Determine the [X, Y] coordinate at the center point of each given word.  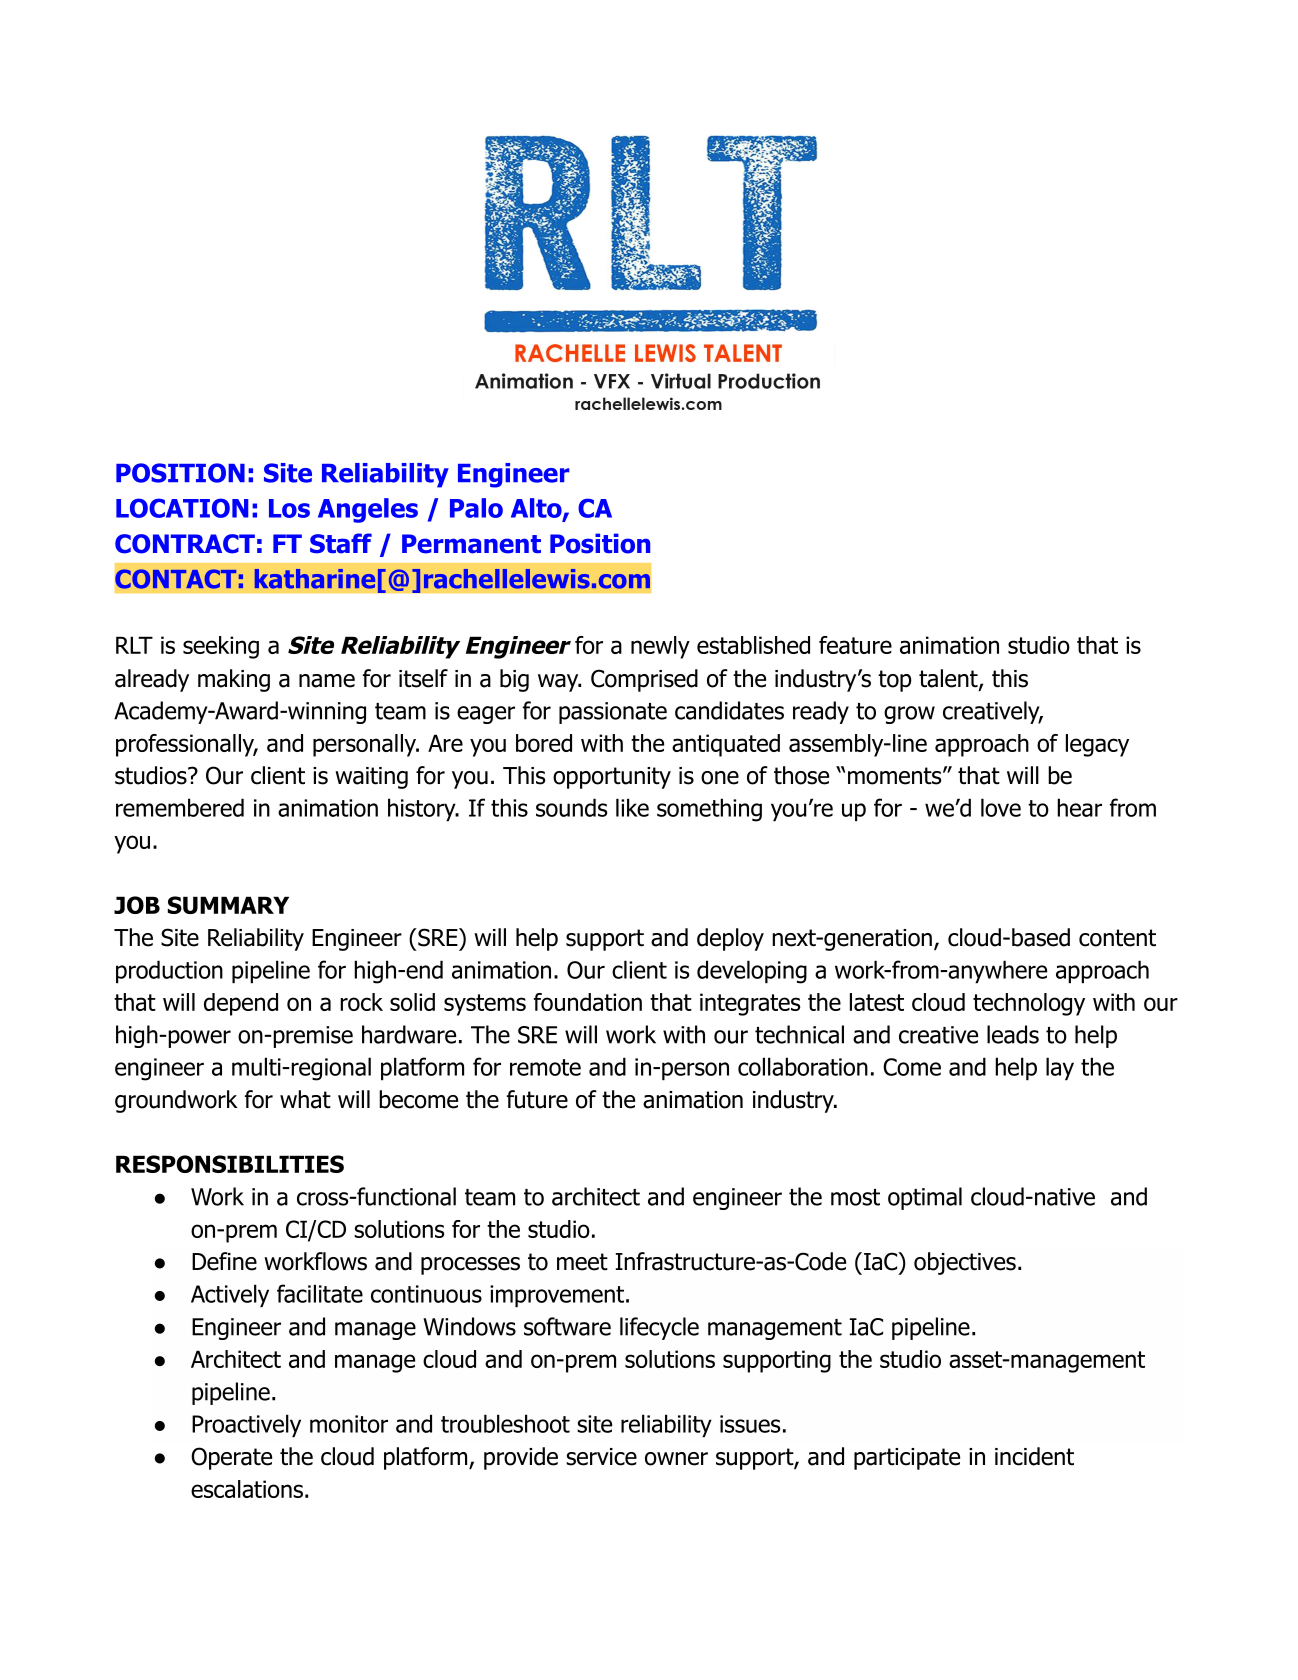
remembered [180, 807]
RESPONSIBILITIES [230, 1164]
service [601, 1457]
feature [855, 645]
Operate [231, 1458]
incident [1034, 1456]
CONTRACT [185, 544]
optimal [925, 1198]
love [1001, 807]
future [537, 1099]
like [632, 807]
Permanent [471, 544]
